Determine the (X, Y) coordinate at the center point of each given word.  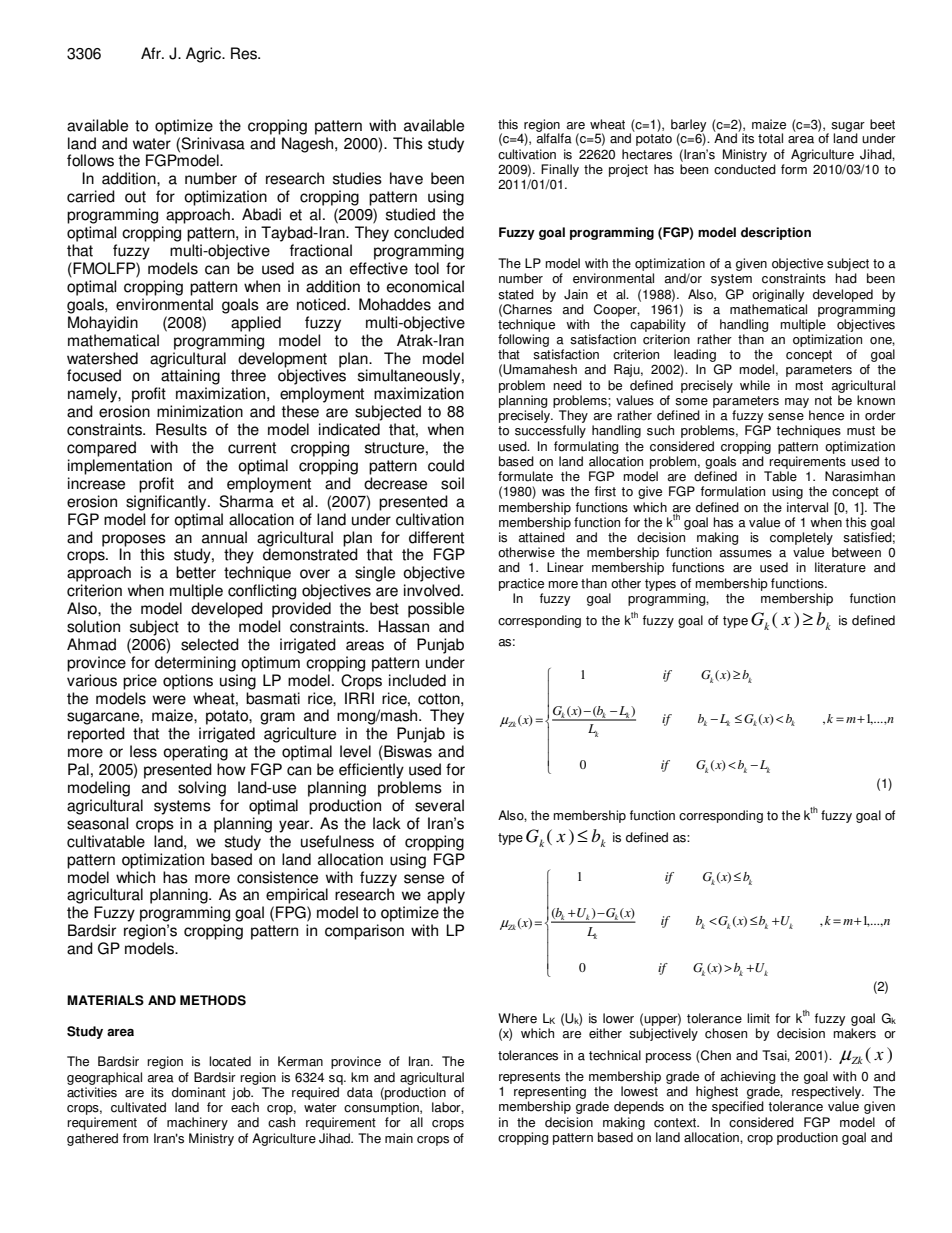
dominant (199, 1092)
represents (529, 1078)
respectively (828, 1094)
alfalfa (554, 137)
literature (840, 567)
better (196, 572)
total (770, 138)
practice (521, 584)
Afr (152, 53)
